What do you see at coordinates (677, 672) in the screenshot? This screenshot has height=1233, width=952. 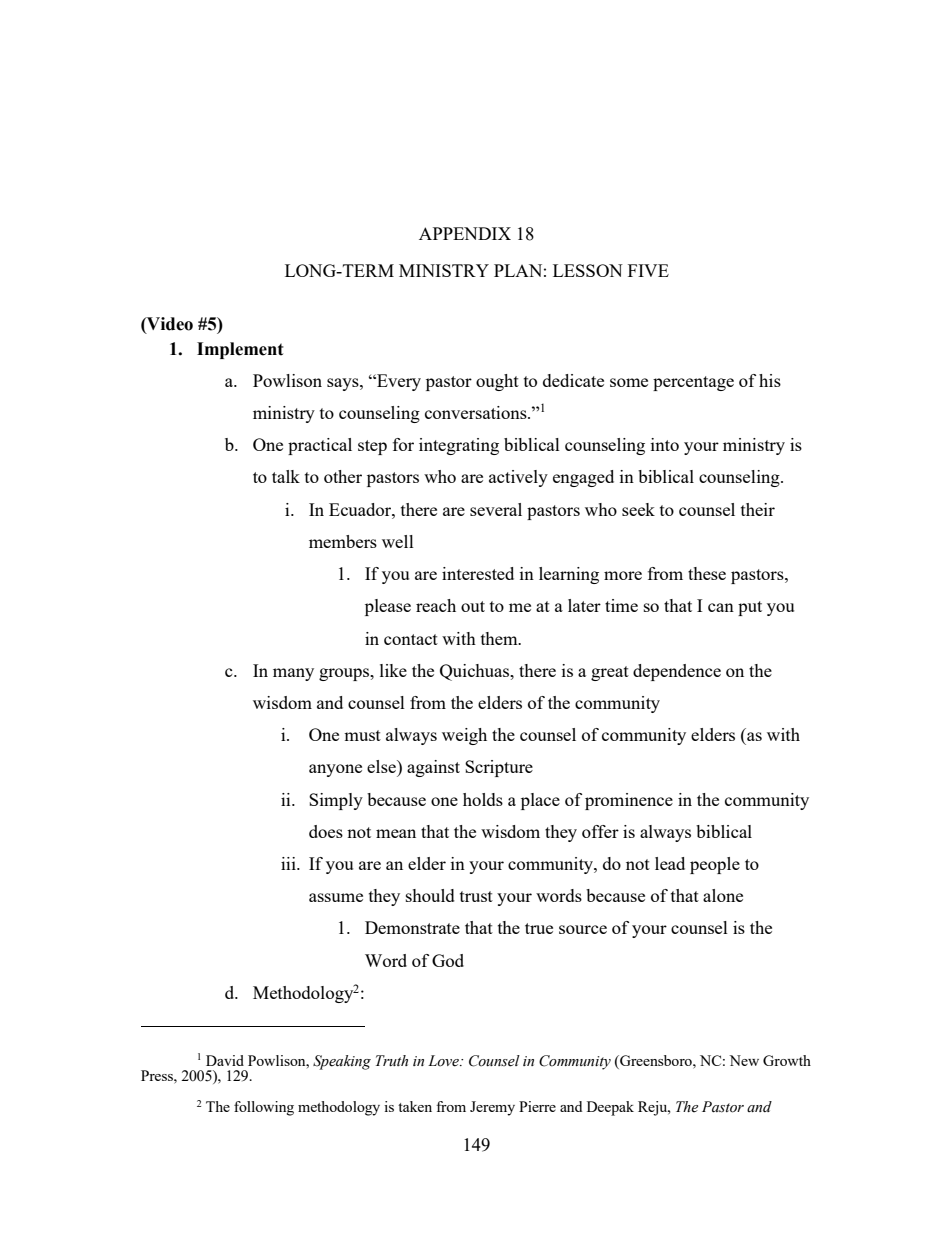 I see `dependence` at bounding box center [677, 672].
